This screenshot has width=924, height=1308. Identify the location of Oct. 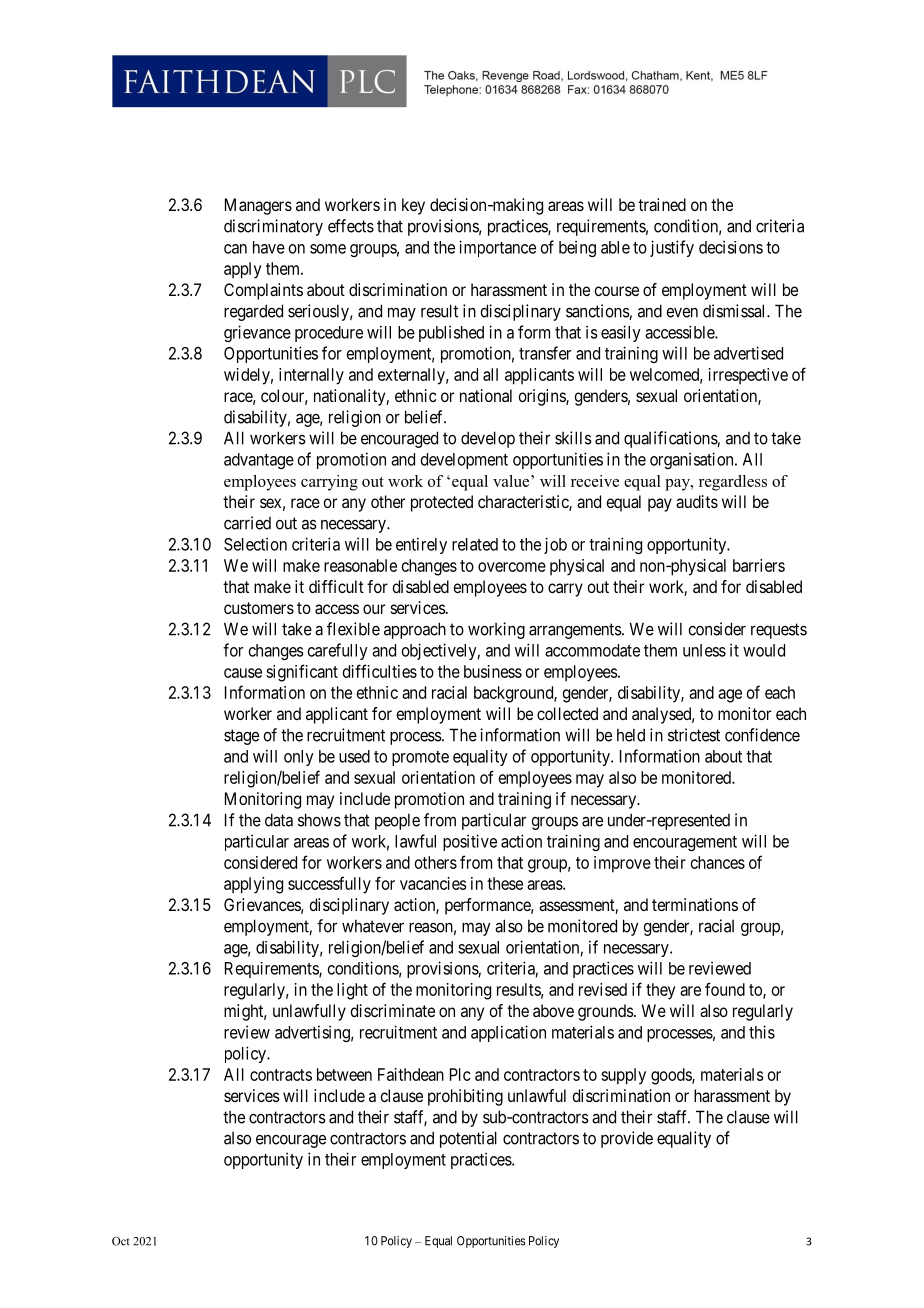
(121, 1241).
